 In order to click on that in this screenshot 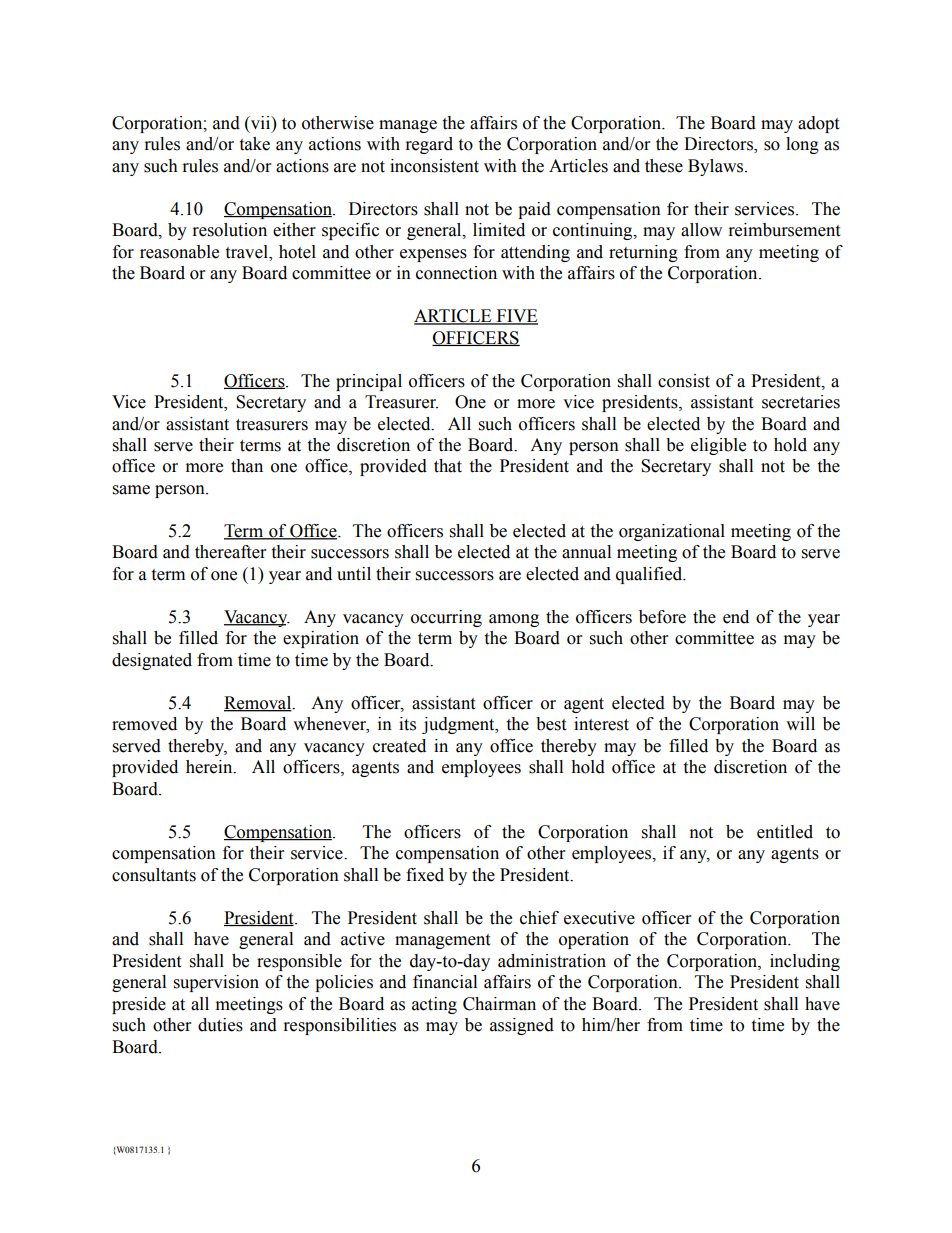, I will do `click(448, 466)`.
